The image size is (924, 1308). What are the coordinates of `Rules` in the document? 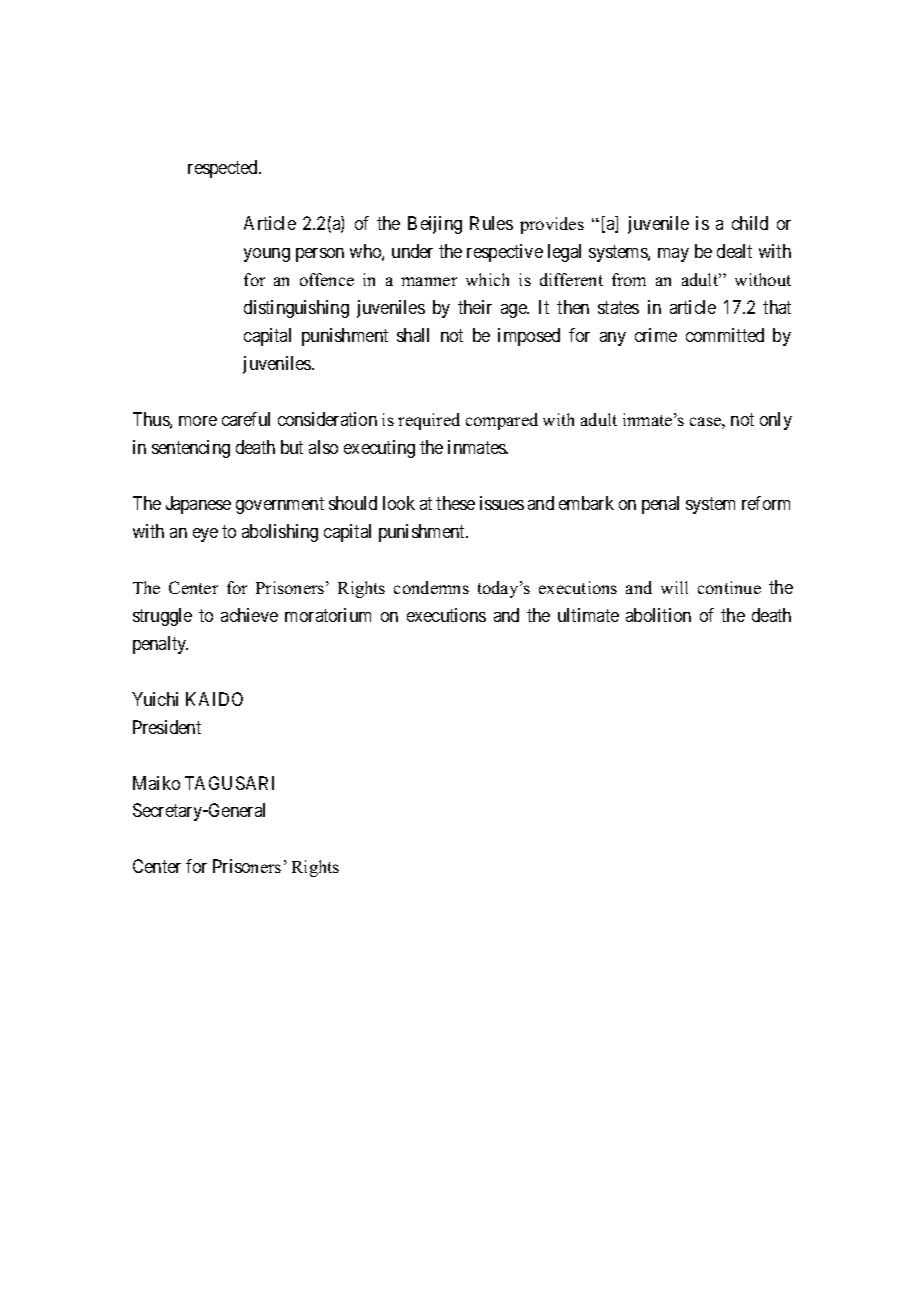 It's located at (491, 223).
